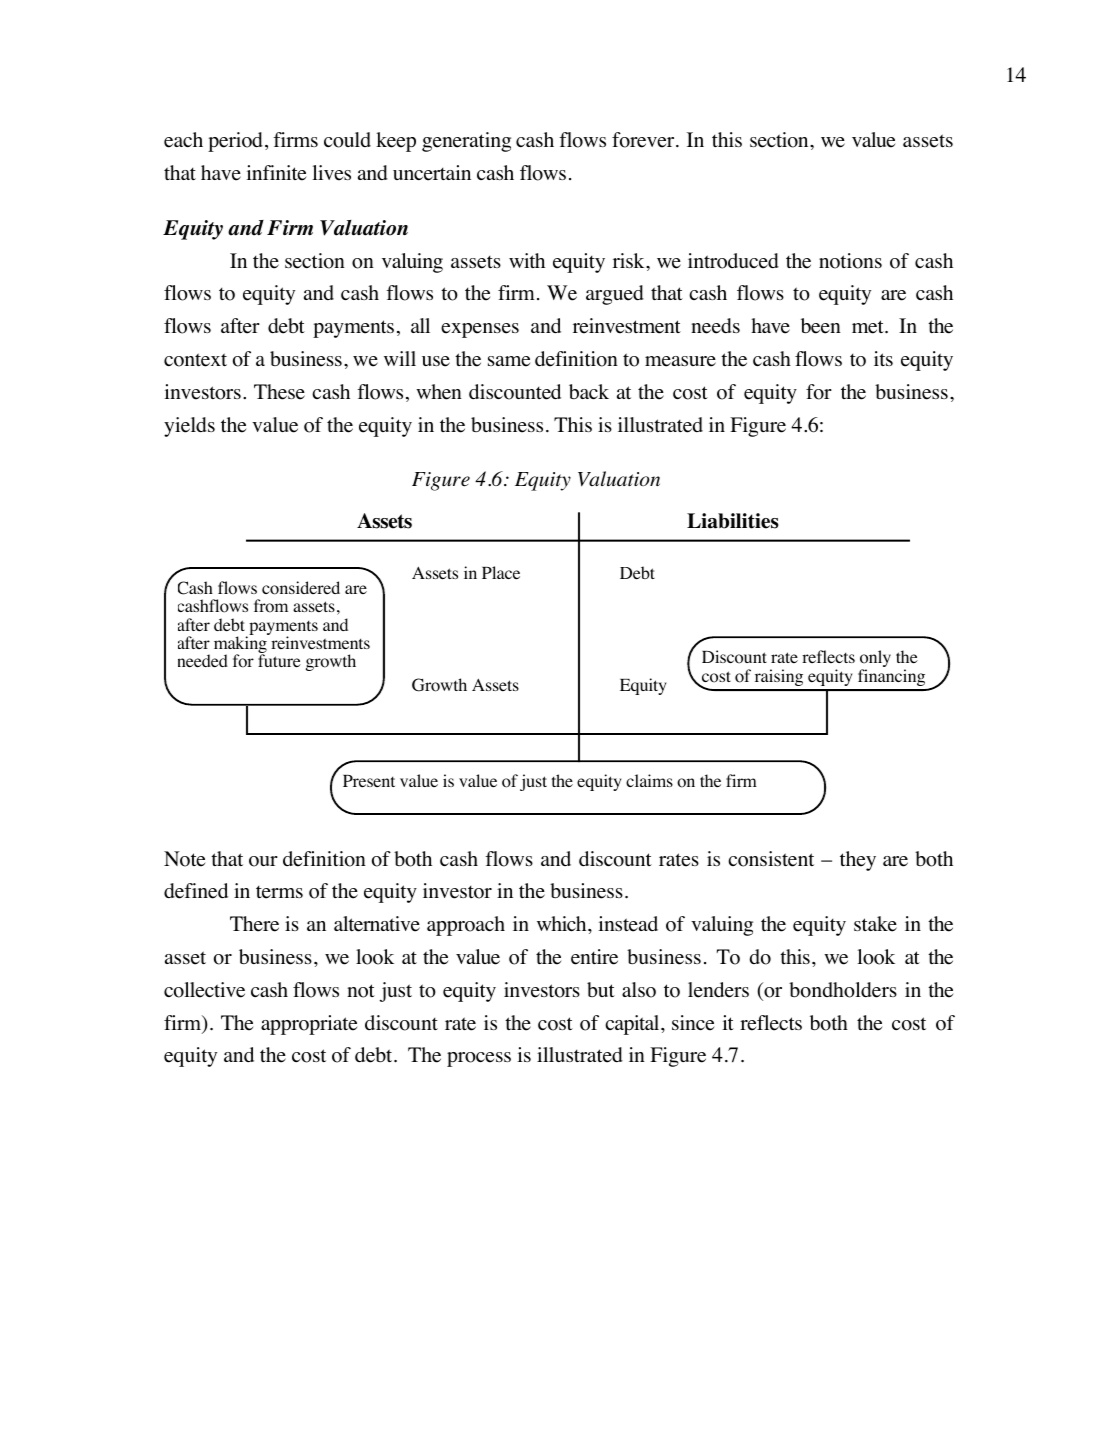 This screenshot has height=1444, width=1116. I want to click on process, so click(479, 1059).
